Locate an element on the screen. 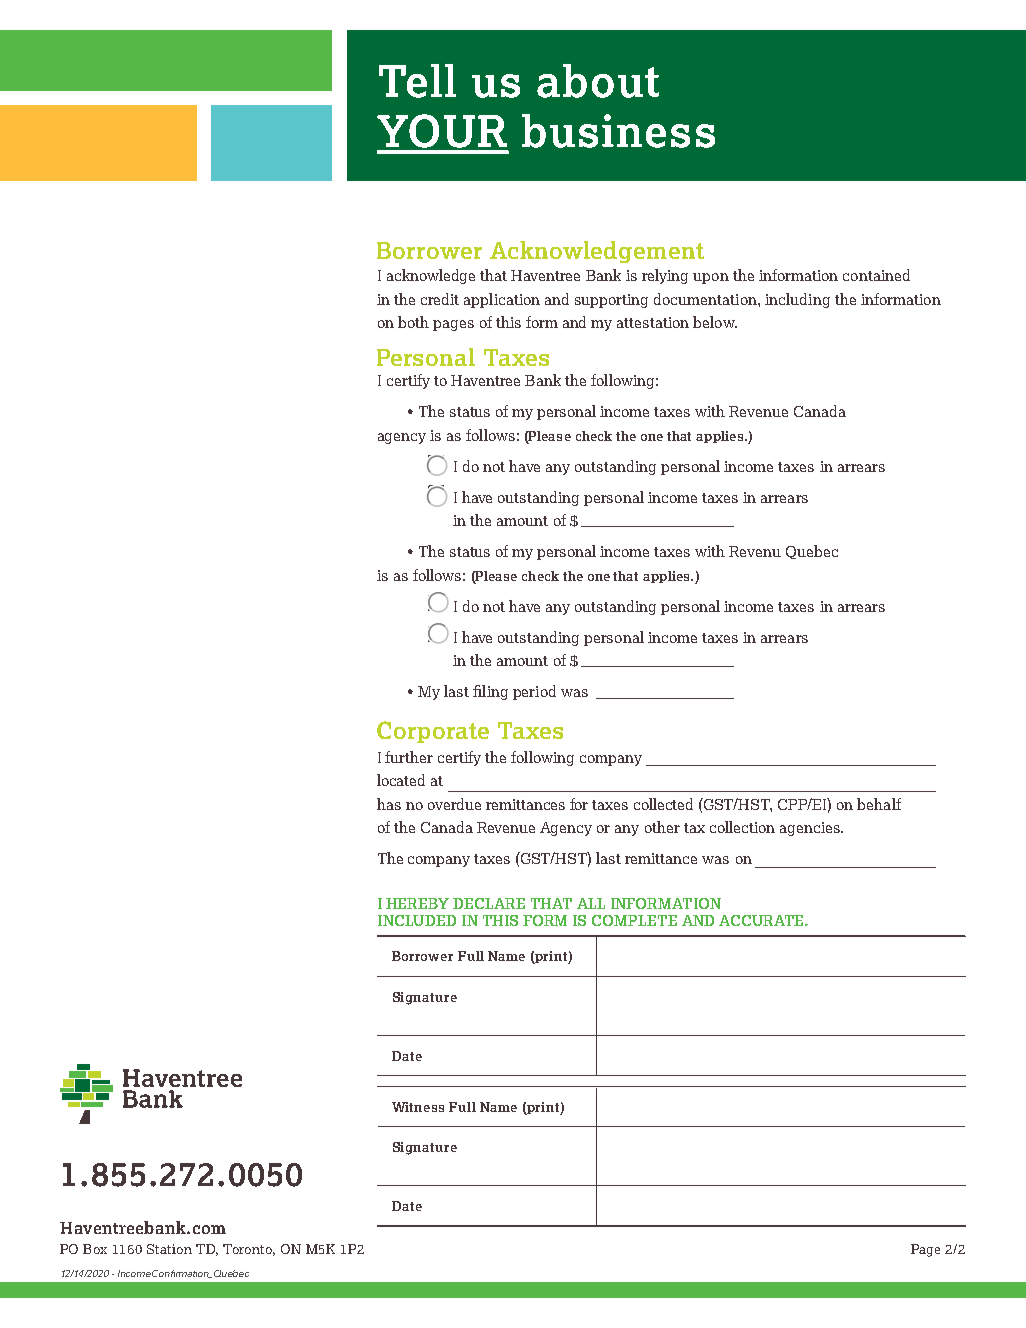 The height and width of the screenshot is (1328, 1026). Tell is located at coordinates (417, 81).
